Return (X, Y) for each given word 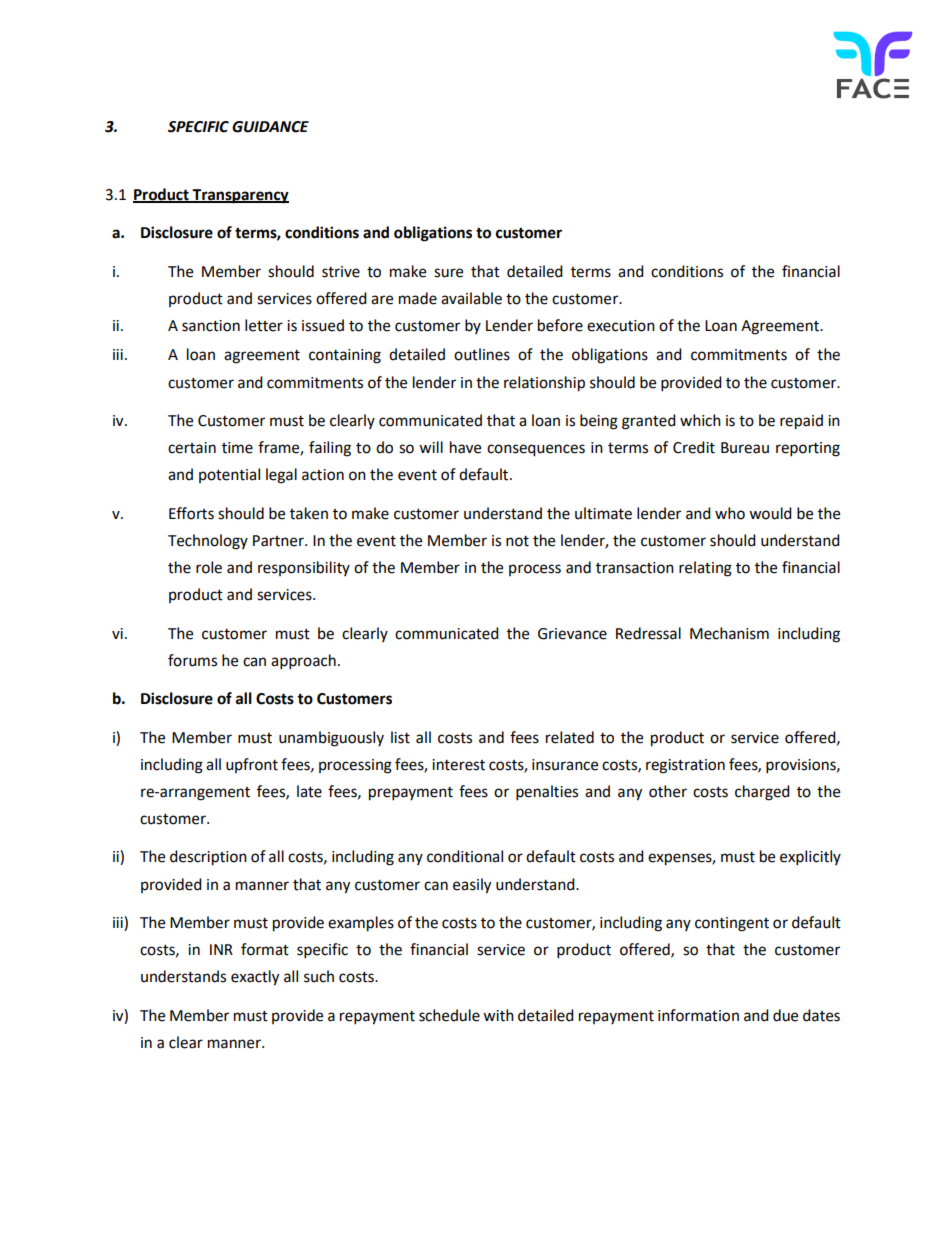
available (471, 298)
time (237, 448)
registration (685, 766)
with (498, 1015)
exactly (255, 978)
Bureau (745, 448)
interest (458, 765)
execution (621, 326)
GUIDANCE (270, 127)
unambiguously (331, 739)
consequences (536, 450)
